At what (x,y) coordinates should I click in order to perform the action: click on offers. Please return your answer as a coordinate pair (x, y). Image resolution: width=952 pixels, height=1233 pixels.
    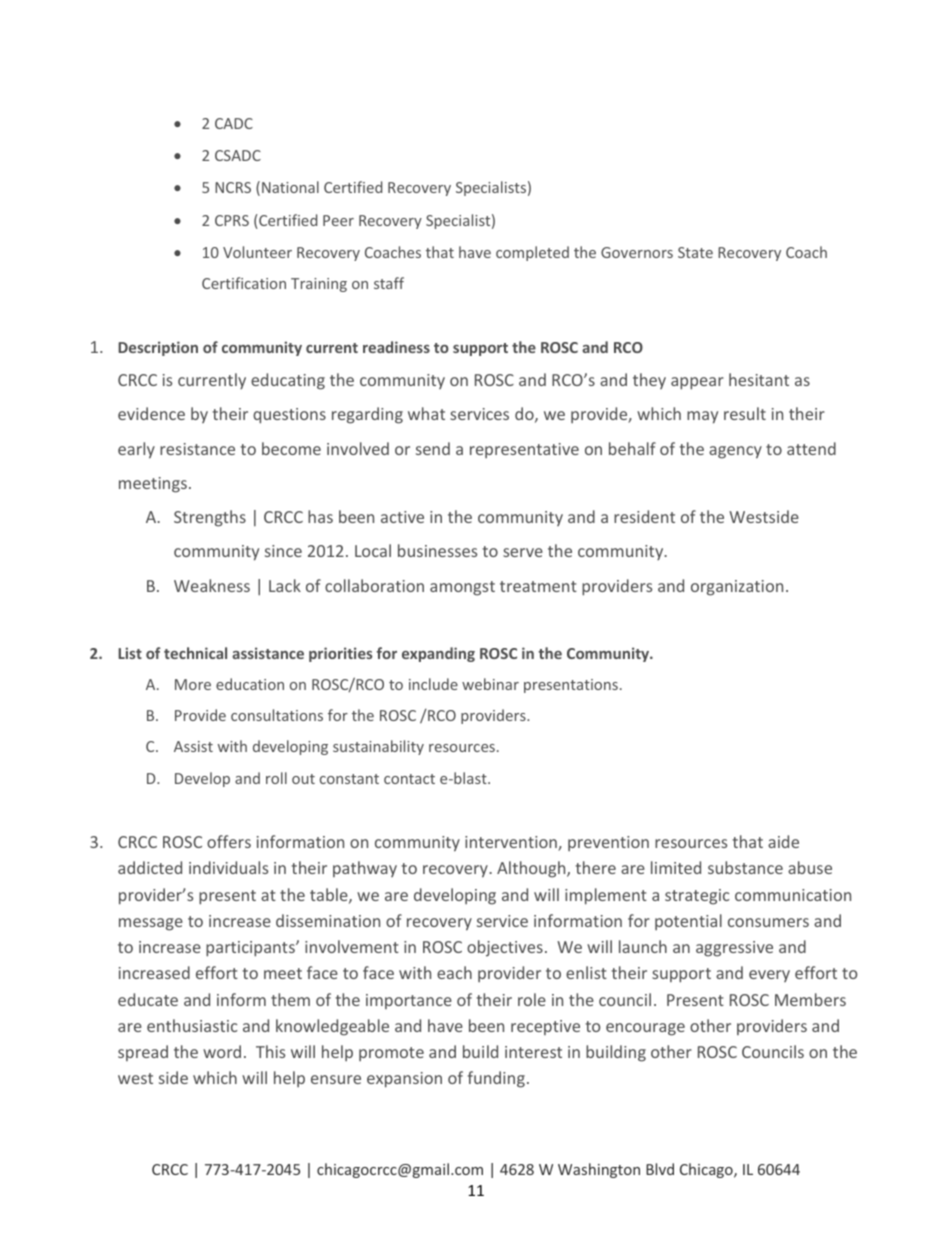
    Looking at the image, I should click on (229, 841).
